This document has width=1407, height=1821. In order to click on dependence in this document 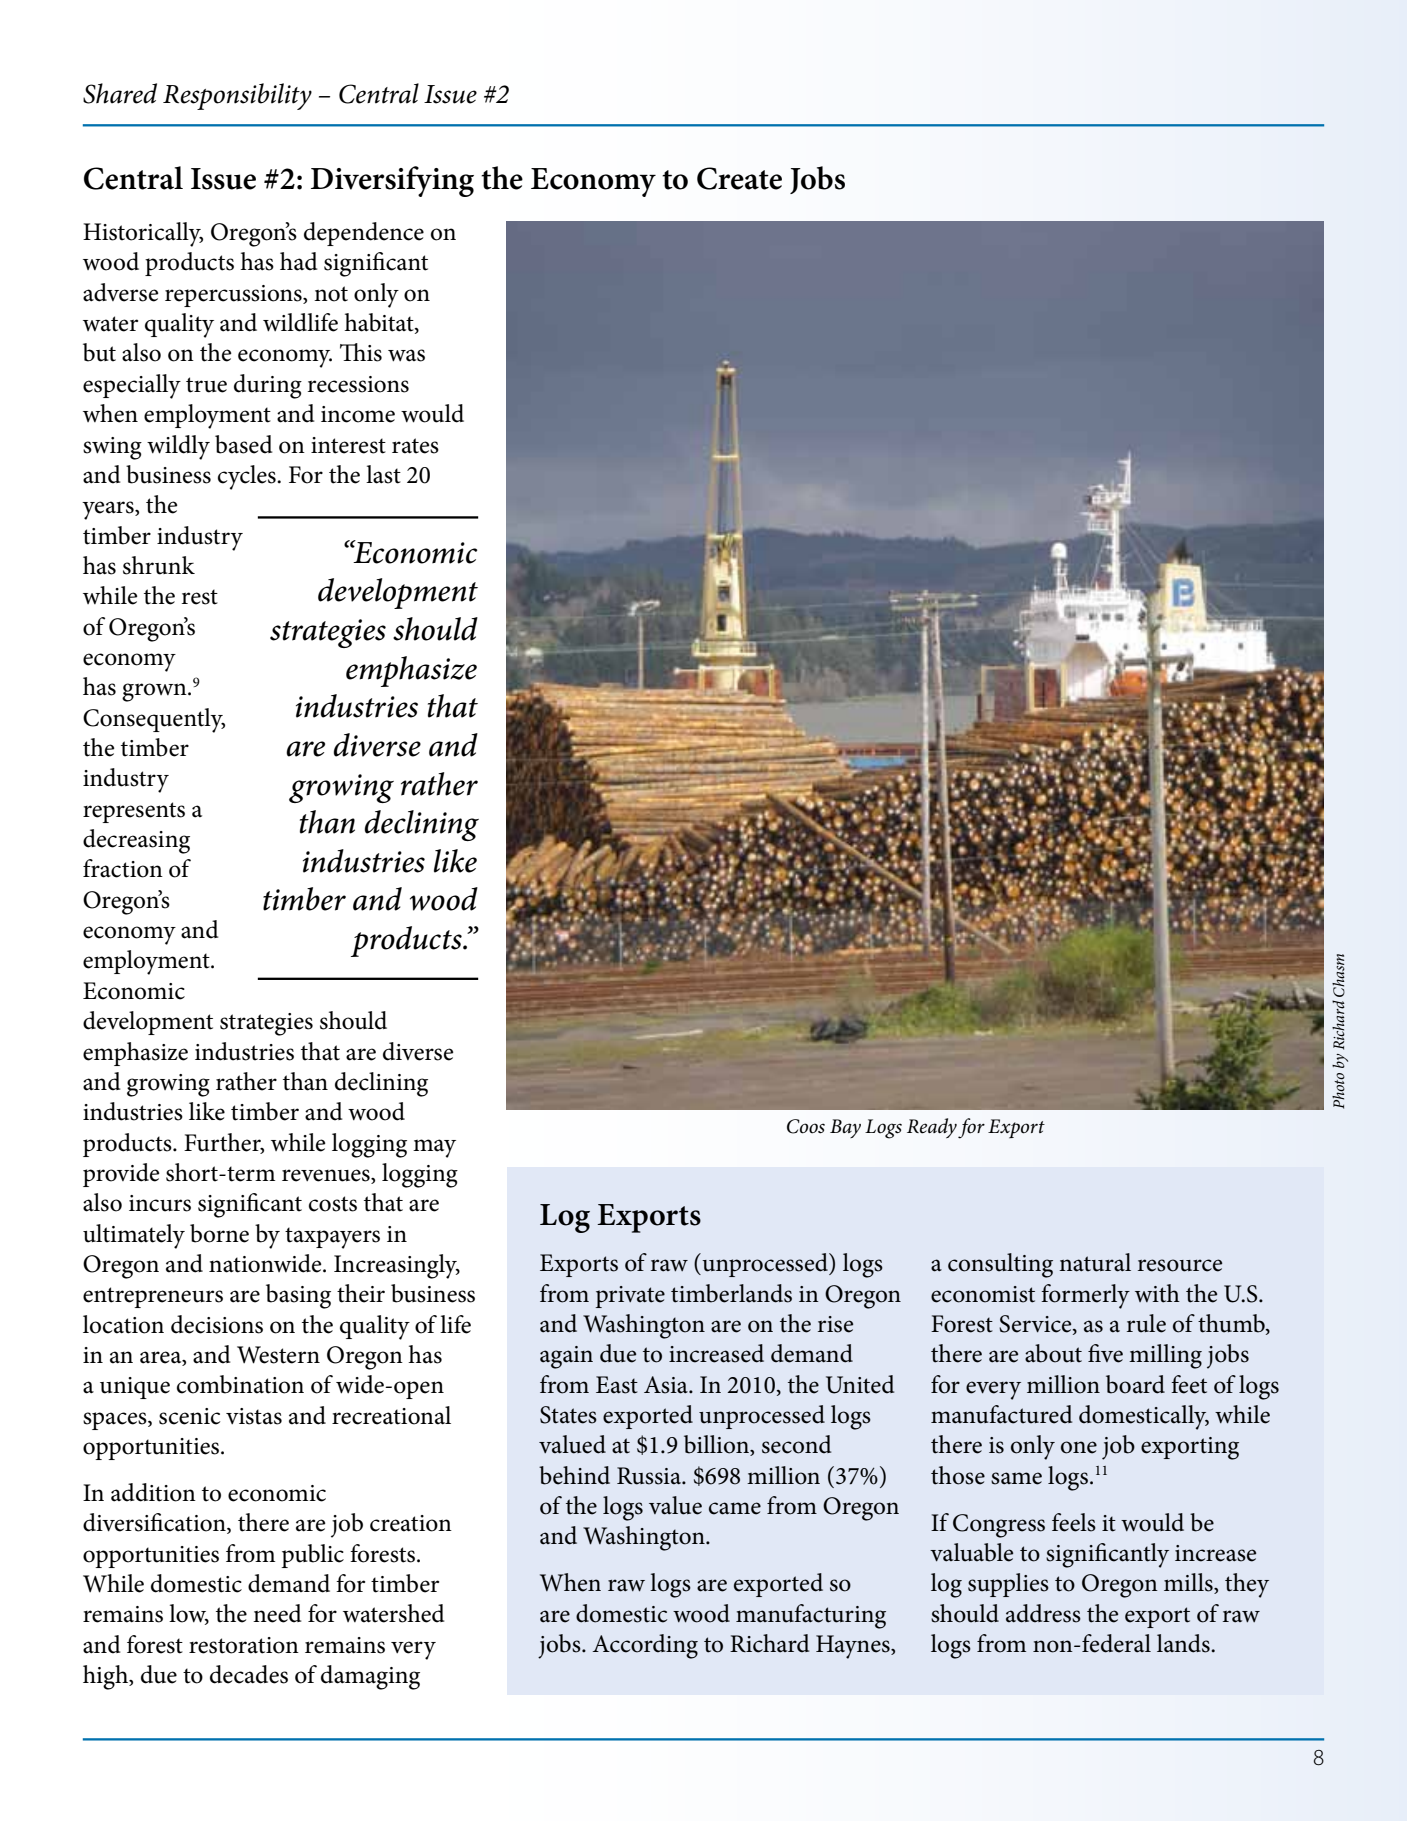, I will do `click(364, 234)`.
